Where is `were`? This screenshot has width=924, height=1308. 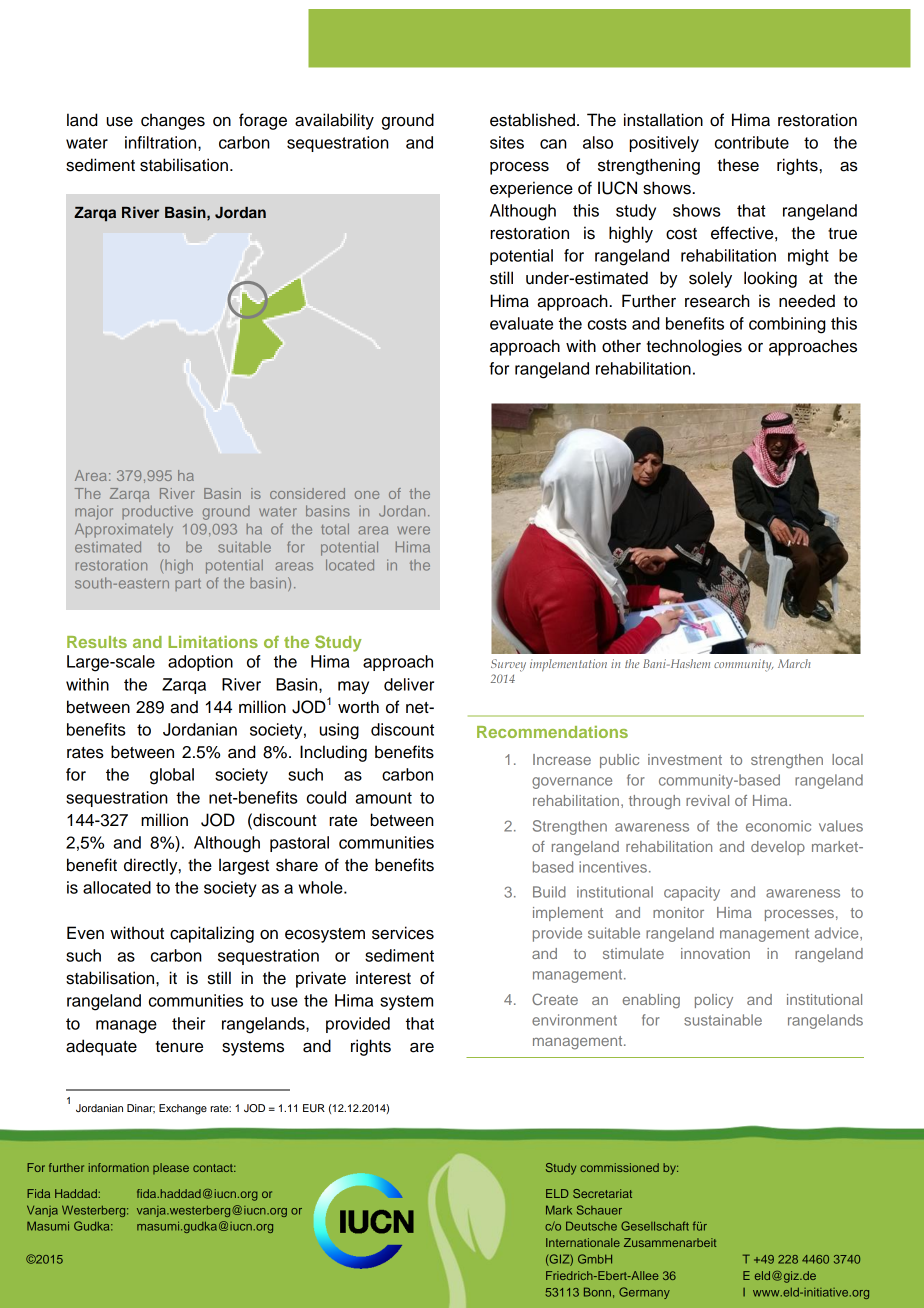
were is located at coordinates (413, 530).
